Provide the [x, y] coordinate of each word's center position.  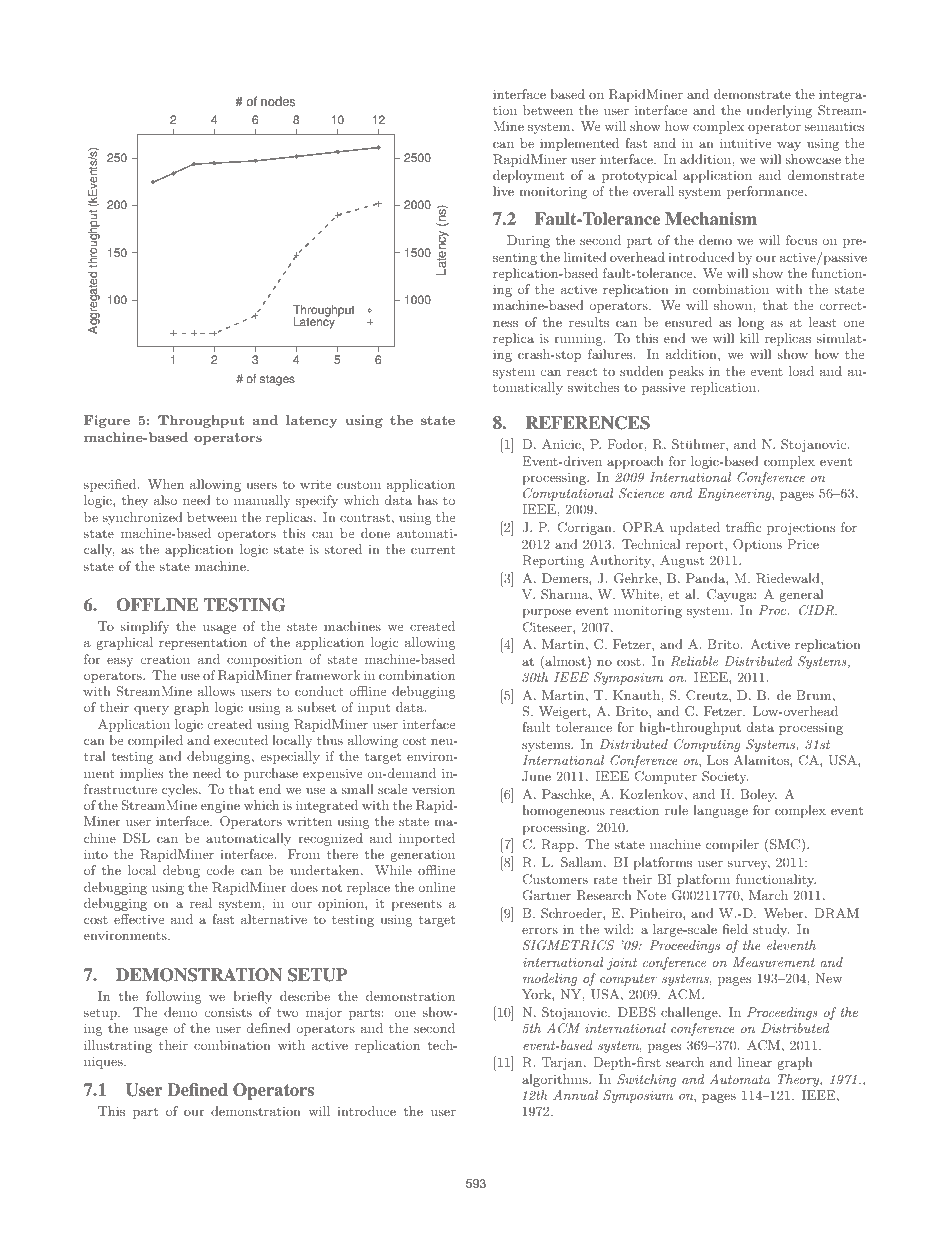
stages [277, 380]
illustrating [118, 1046]
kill [749, 338]
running [579, 339]
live [503, 191]
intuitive [745, 143]
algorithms [556, 1080]
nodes [278, 101]
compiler [732, 845]
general [801, 595]
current [433, 549]
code [220, 870]
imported [427, 839]
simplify [145, 627]
